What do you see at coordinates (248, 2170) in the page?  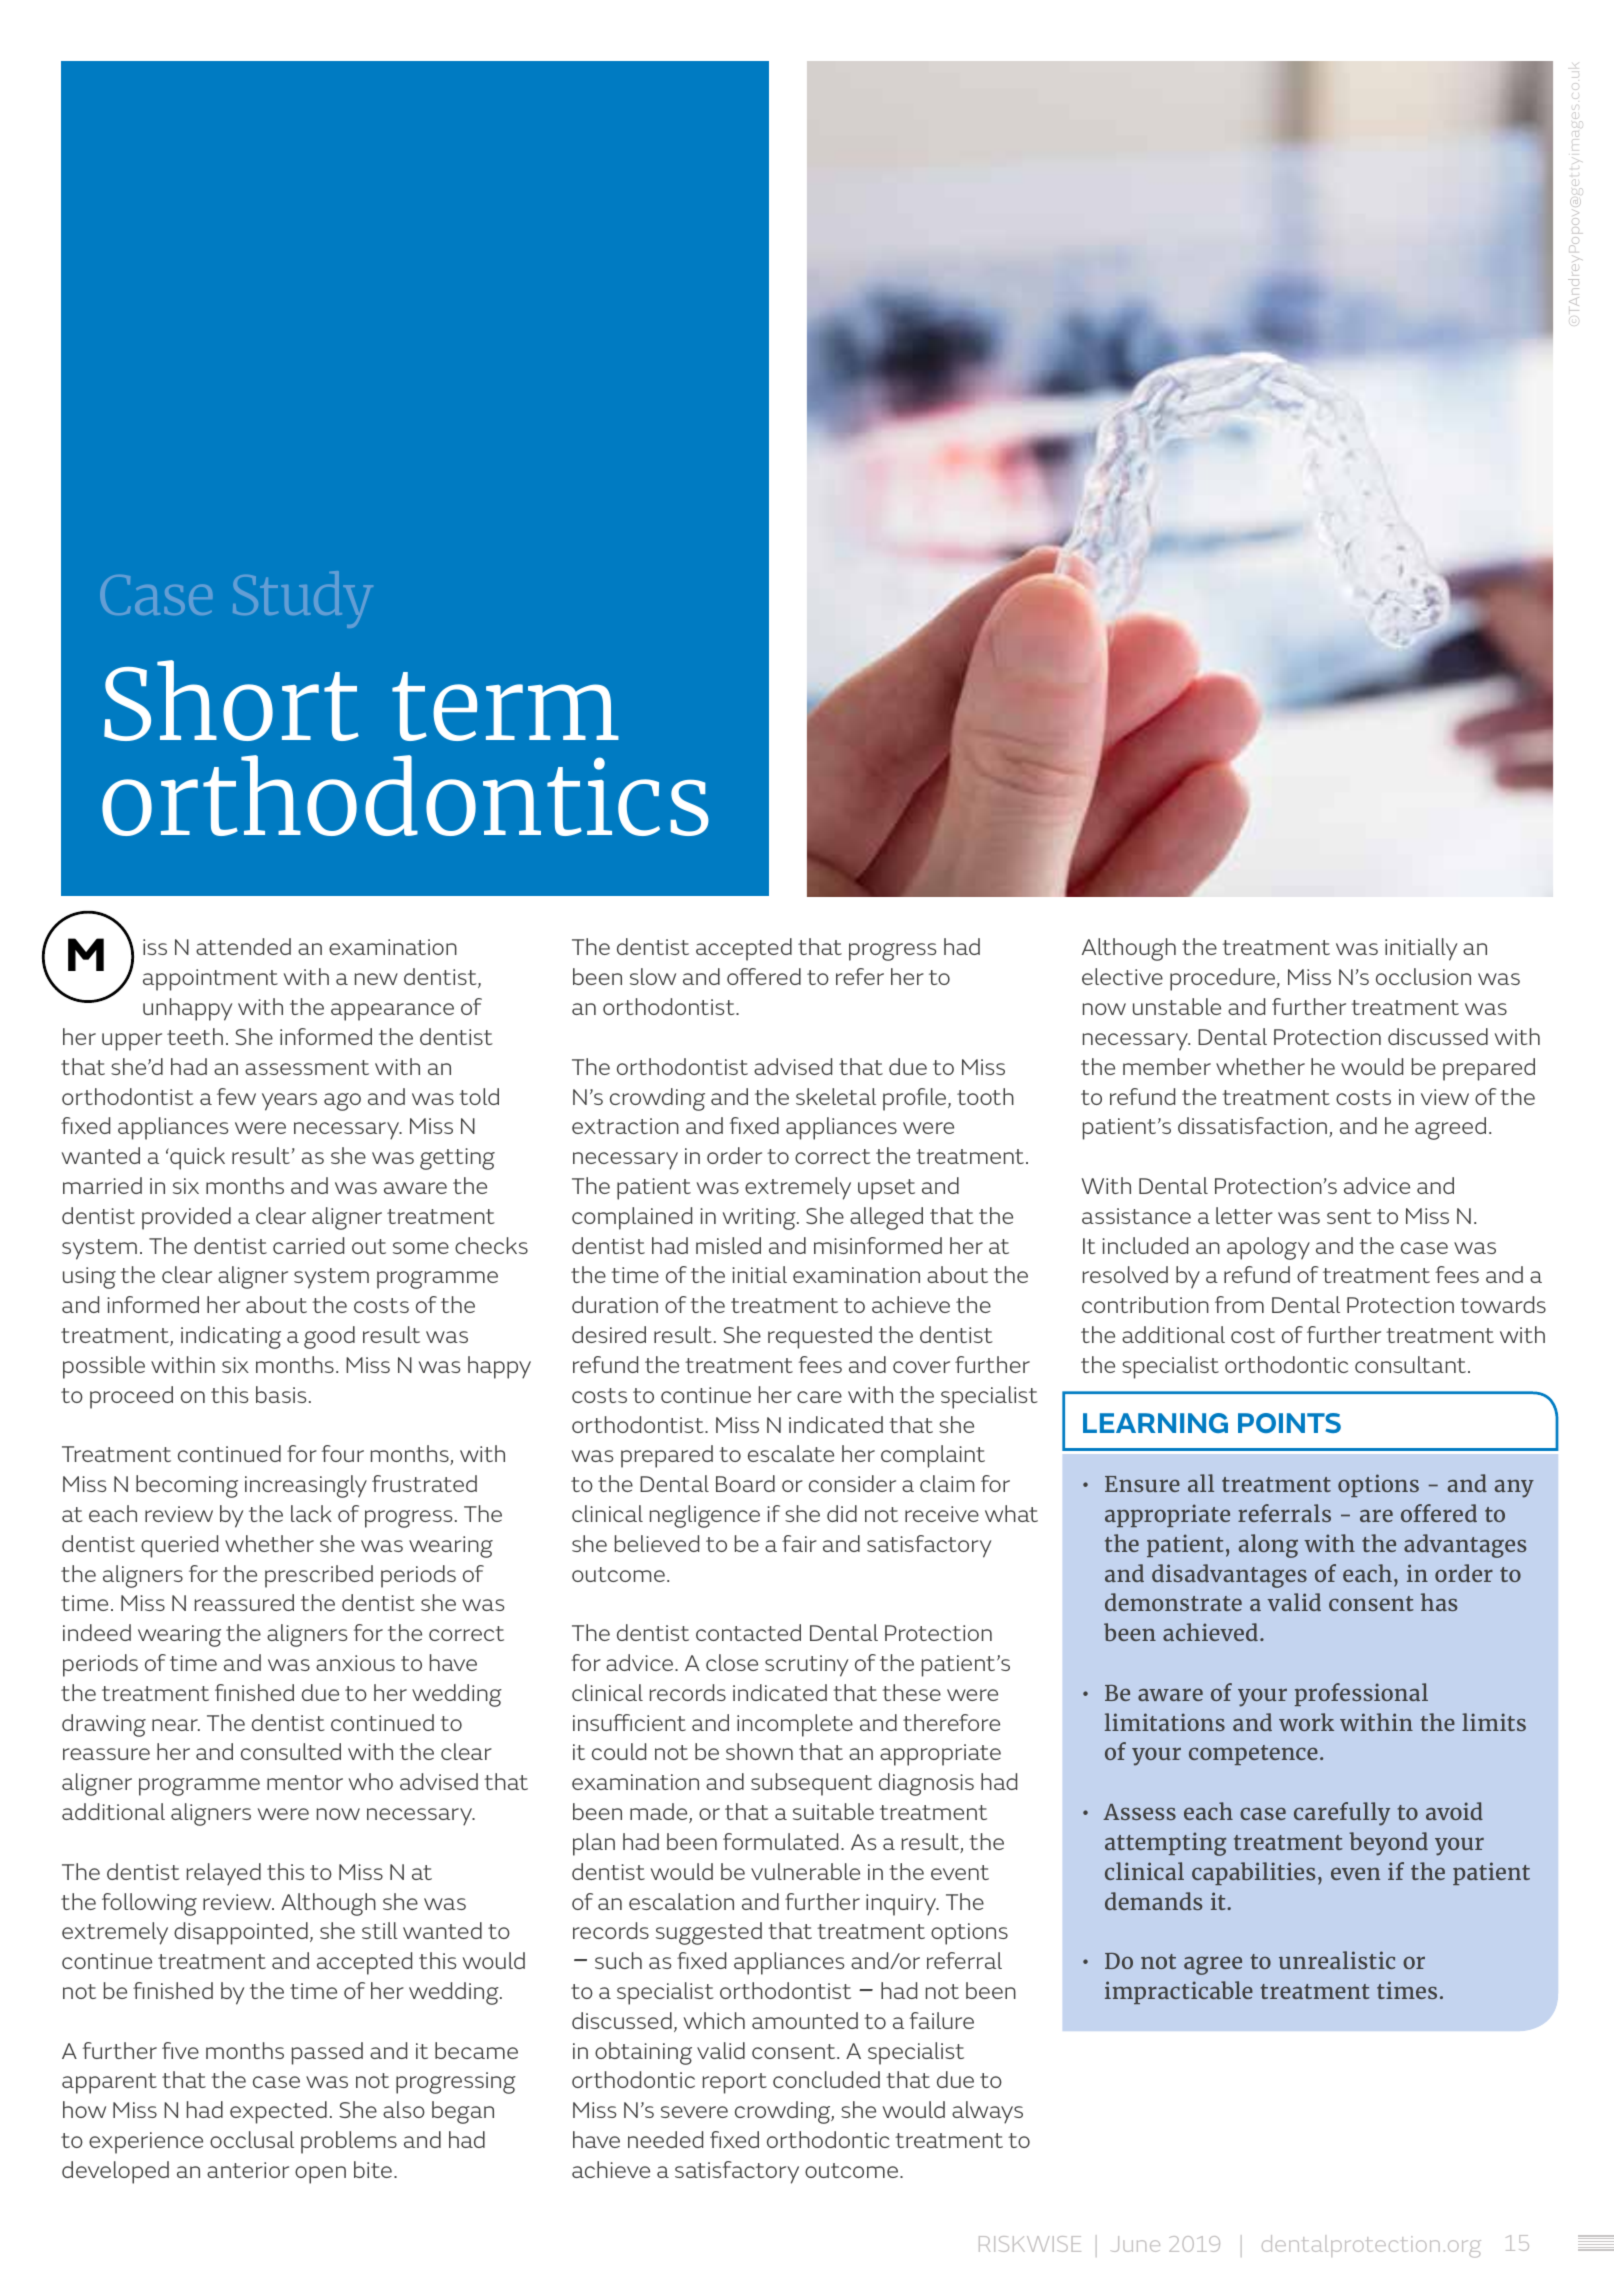 I see `anterior` at bounding box center [248, 2170].
